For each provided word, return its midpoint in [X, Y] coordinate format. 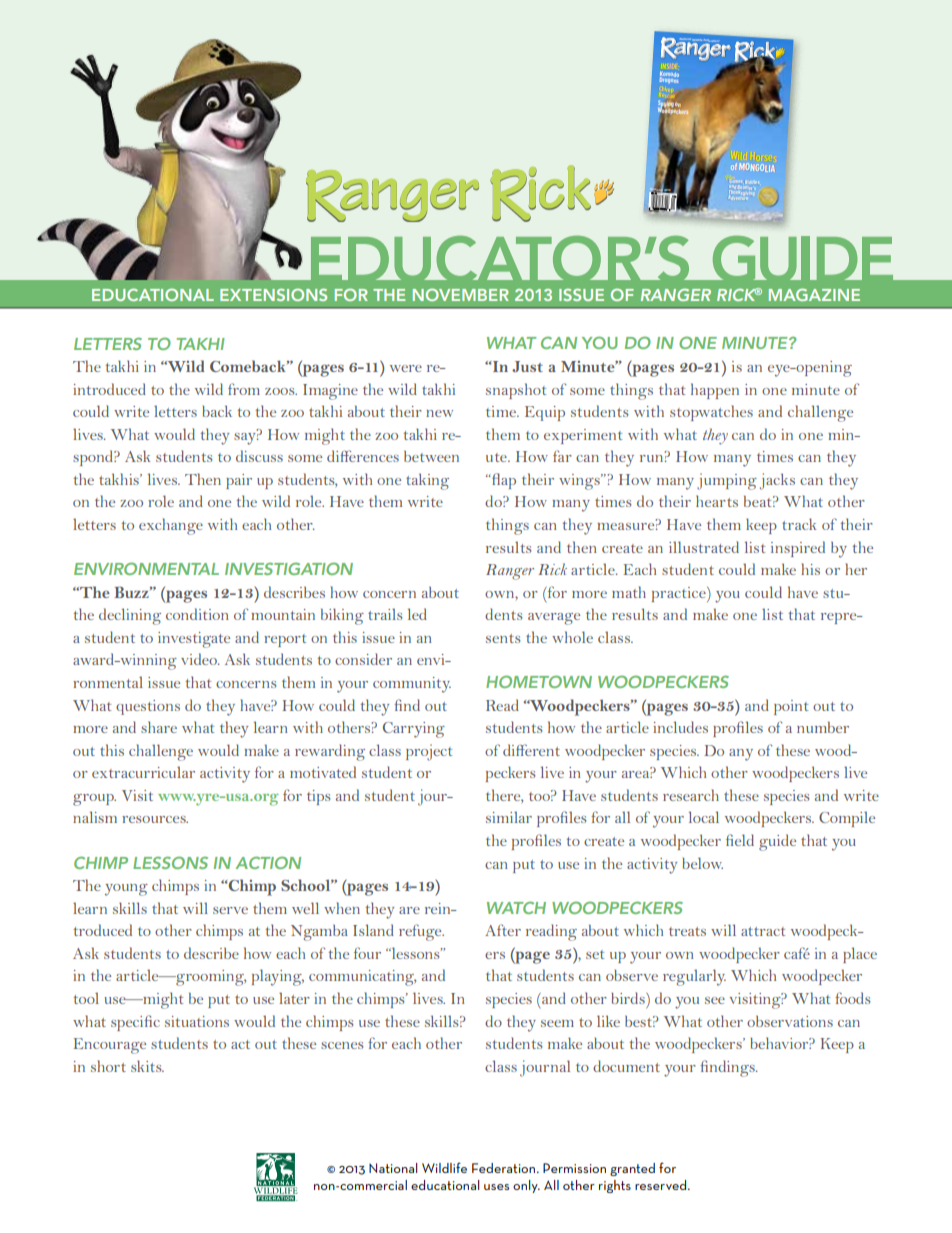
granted [632, 1169]
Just [527, 366]
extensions [273, 294]
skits [147, 1066]
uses [496, 1187]
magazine [814, 294]
